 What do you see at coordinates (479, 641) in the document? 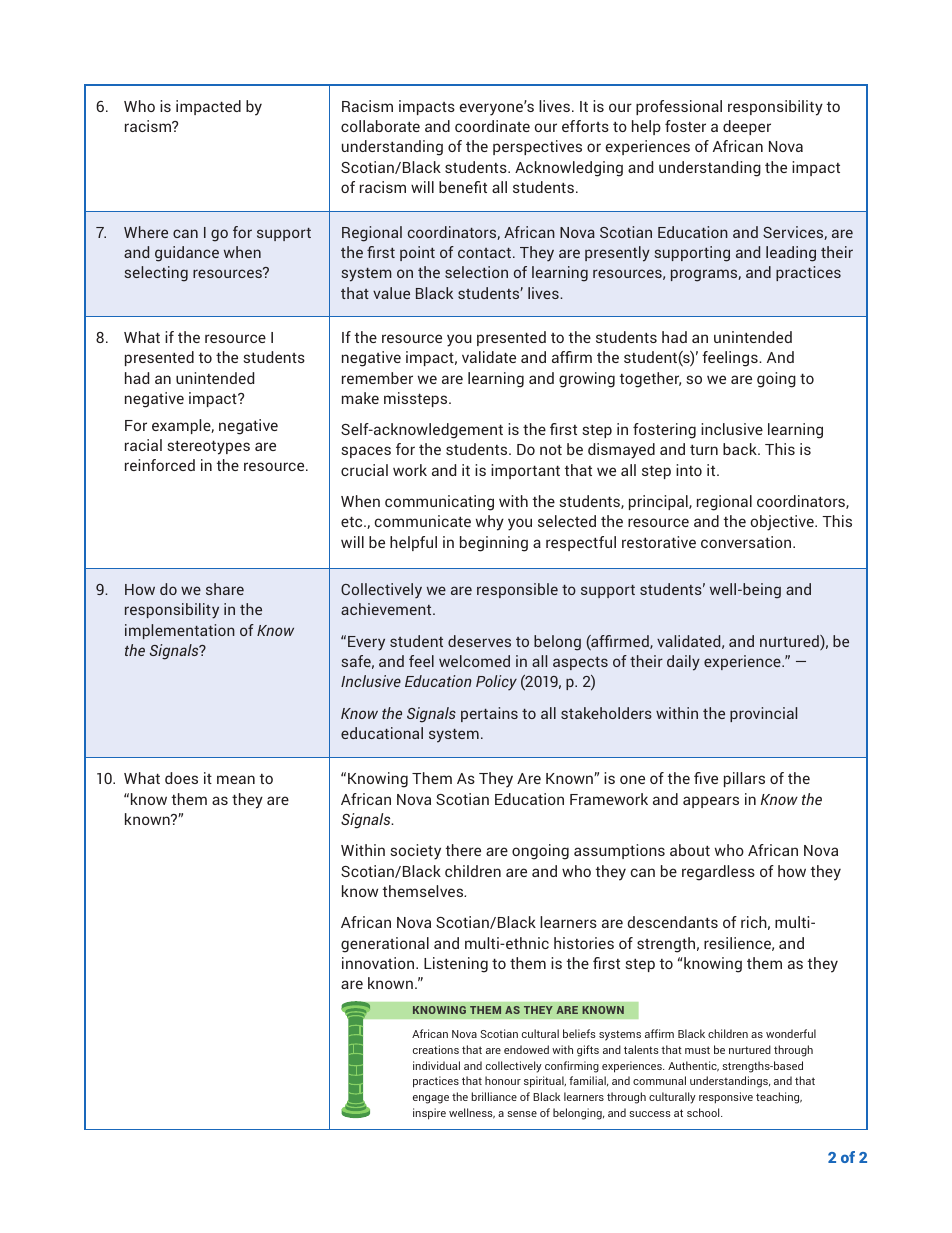
I see `deserves` at bounding box center [479, 641].
